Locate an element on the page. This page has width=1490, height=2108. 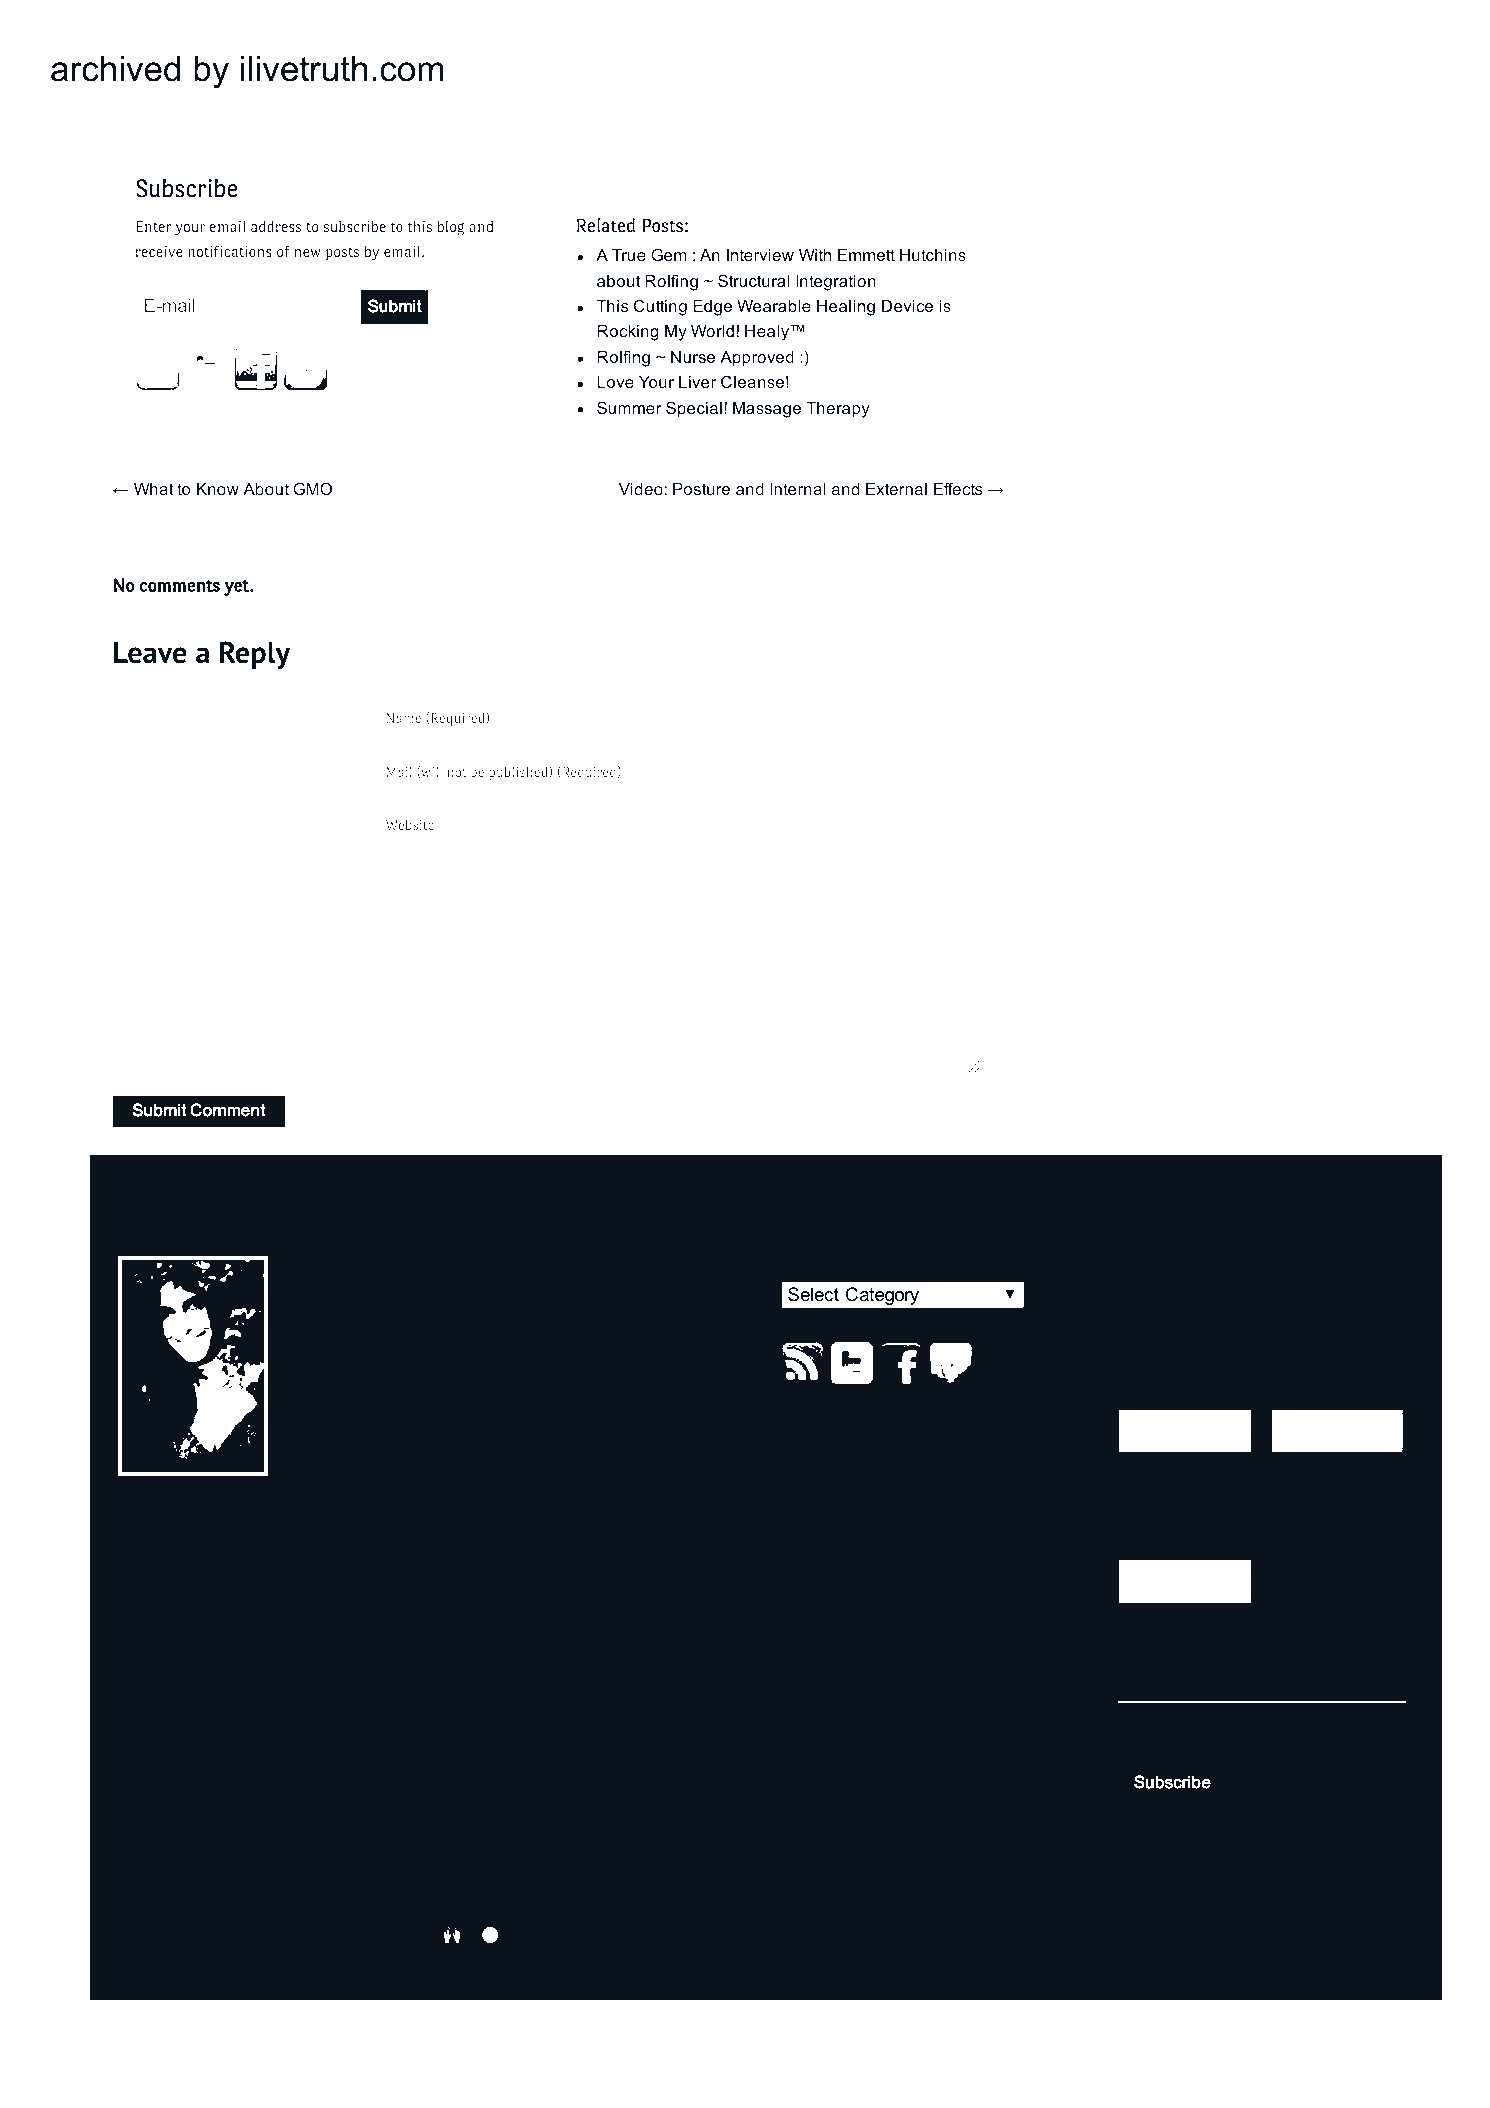
address is located at coordinates (276, 226).
